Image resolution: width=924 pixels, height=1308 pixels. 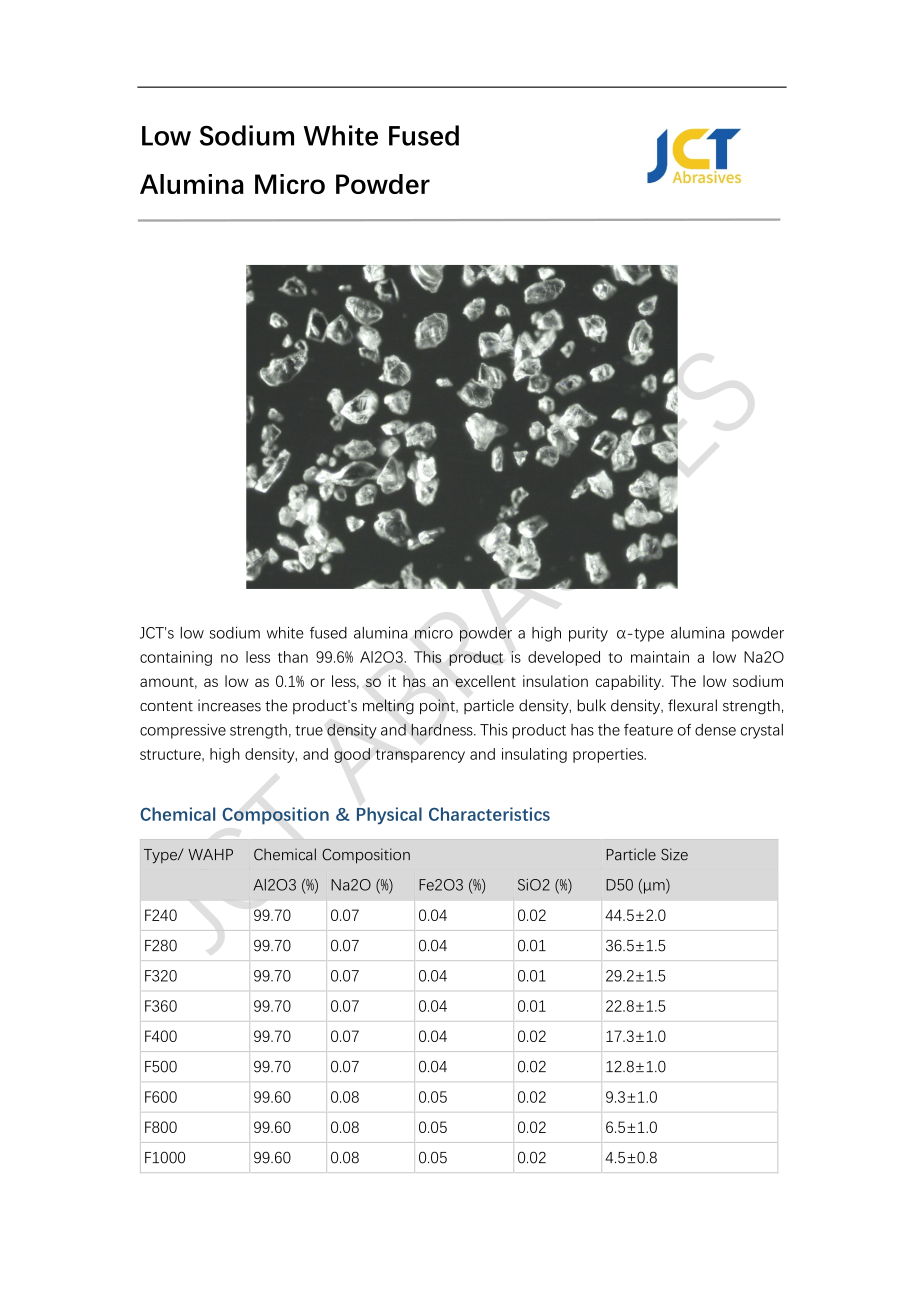 What do you see at coordinates (389, 816) in the document?
I see `Physical` at bounding box center [389, 816].
